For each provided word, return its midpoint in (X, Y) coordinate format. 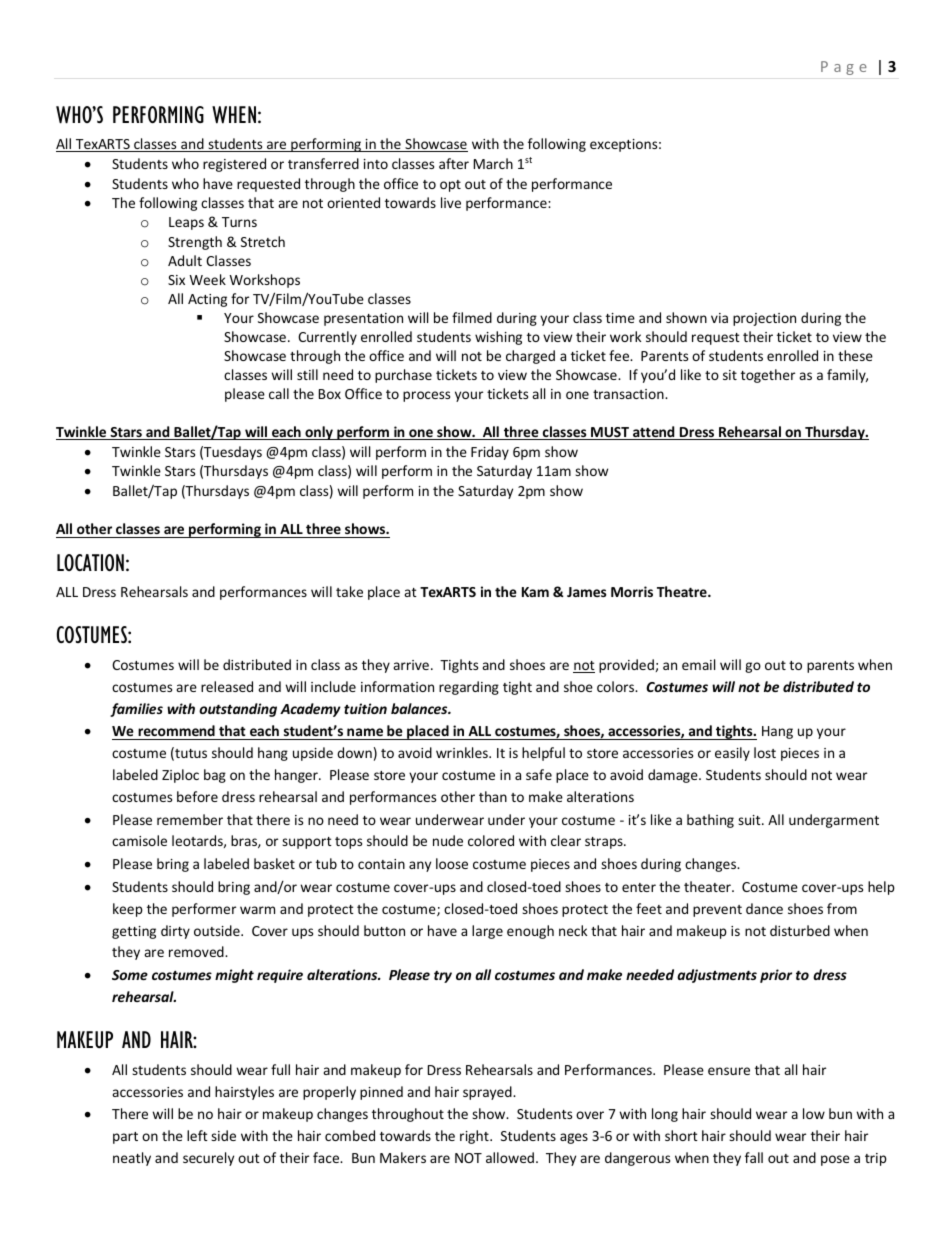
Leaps (186, 223)
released (227, 686)
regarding (469, 688)
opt (450, 186)
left (197, 1135)
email (698, 664)
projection (764, 319)
